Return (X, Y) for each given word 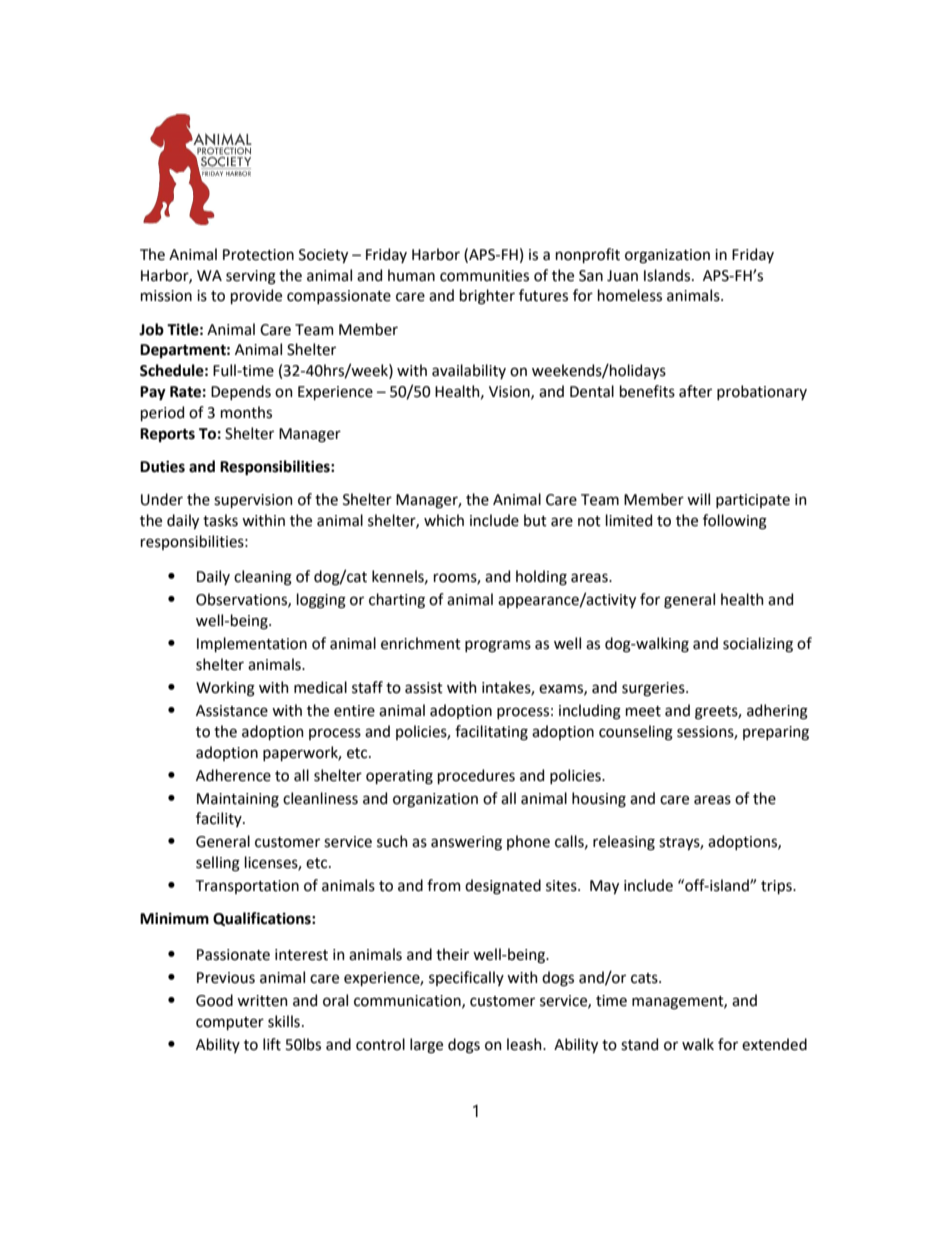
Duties (162, 467)
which (444, 520)
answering (466, 843)
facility (220, 819)
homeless (630, 295)
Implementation (252, 644)
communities (484, 276)
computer (230, 1023)
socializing (758, 645)
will (698, 499)
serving (251, 277)
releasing (624, 843)
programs (498, 646)
